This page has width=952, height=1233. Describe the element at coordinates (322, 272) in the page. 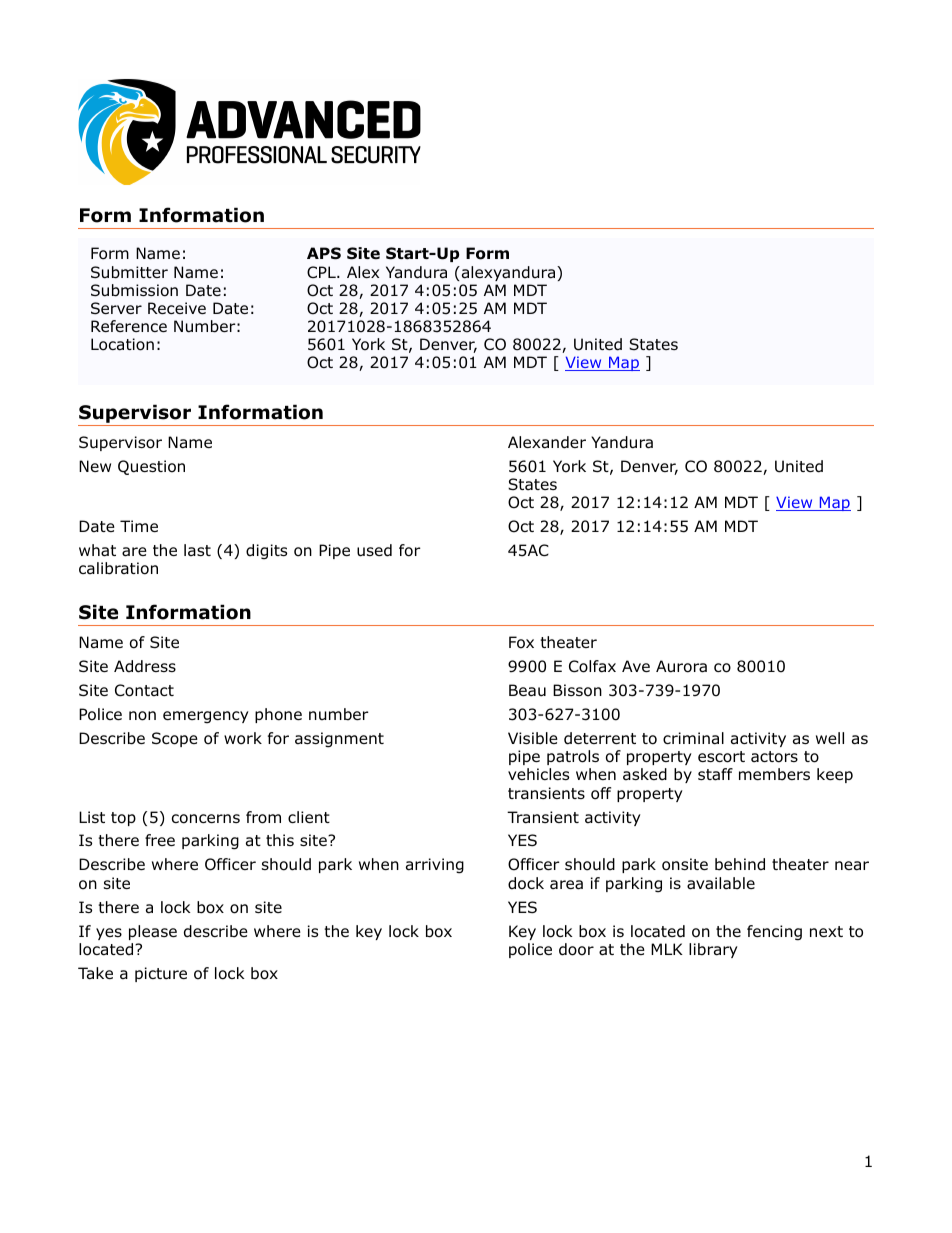

I see `CPL` at that location.
